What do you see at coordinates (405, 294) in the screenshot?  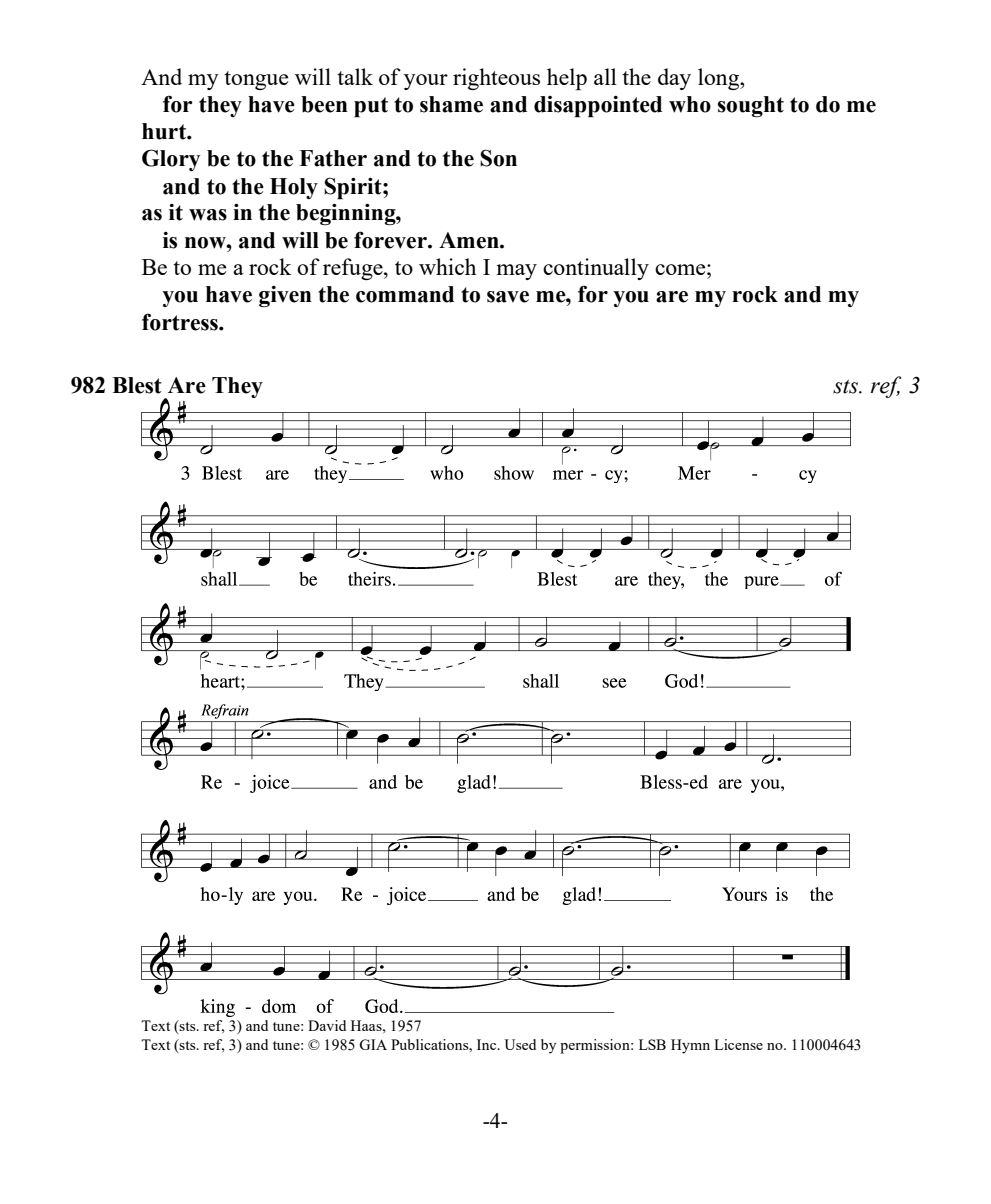 I see `command` at bounding box center [405, 294].
